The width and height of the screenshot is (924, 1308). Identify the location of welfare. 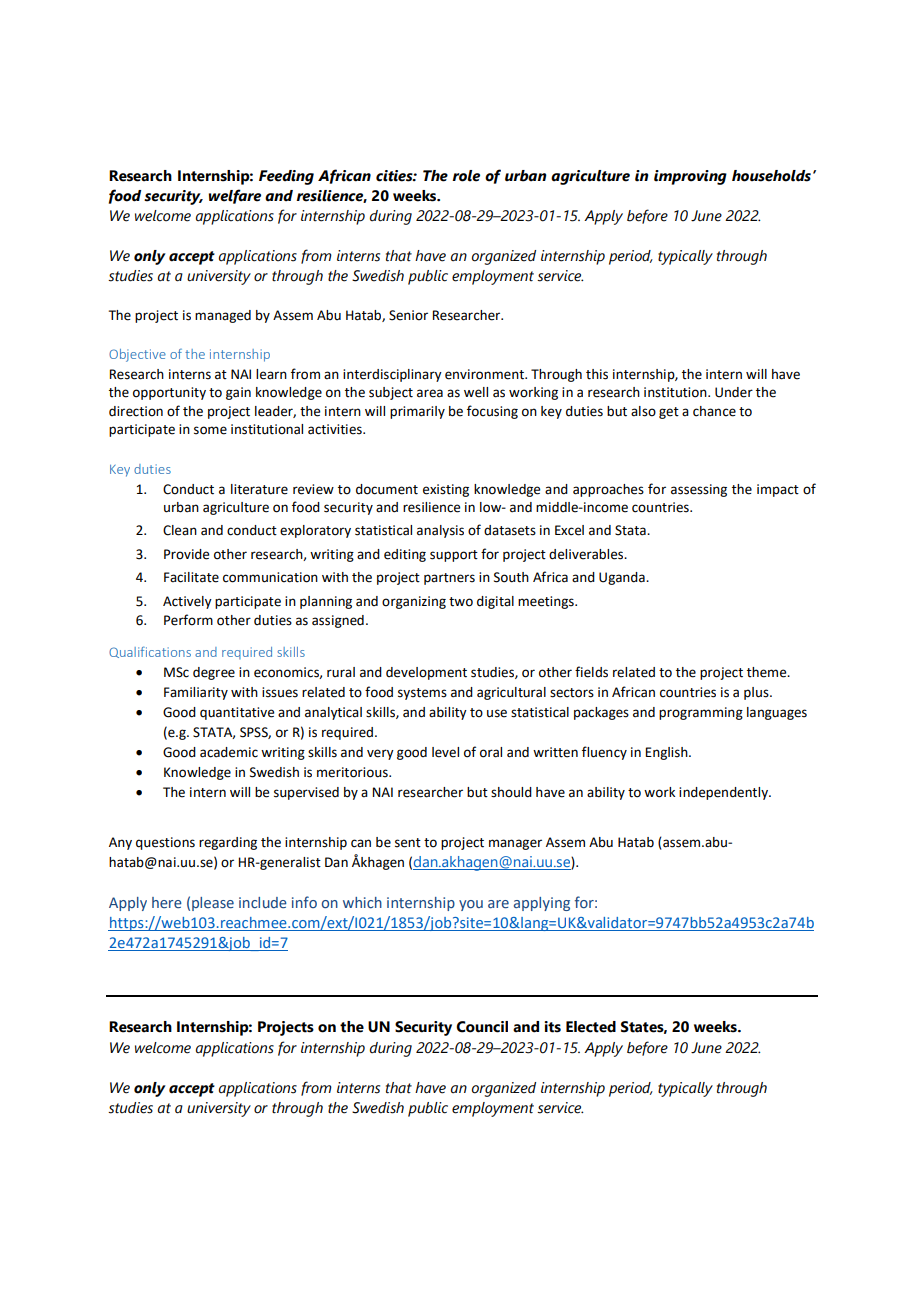
(235, 196).
